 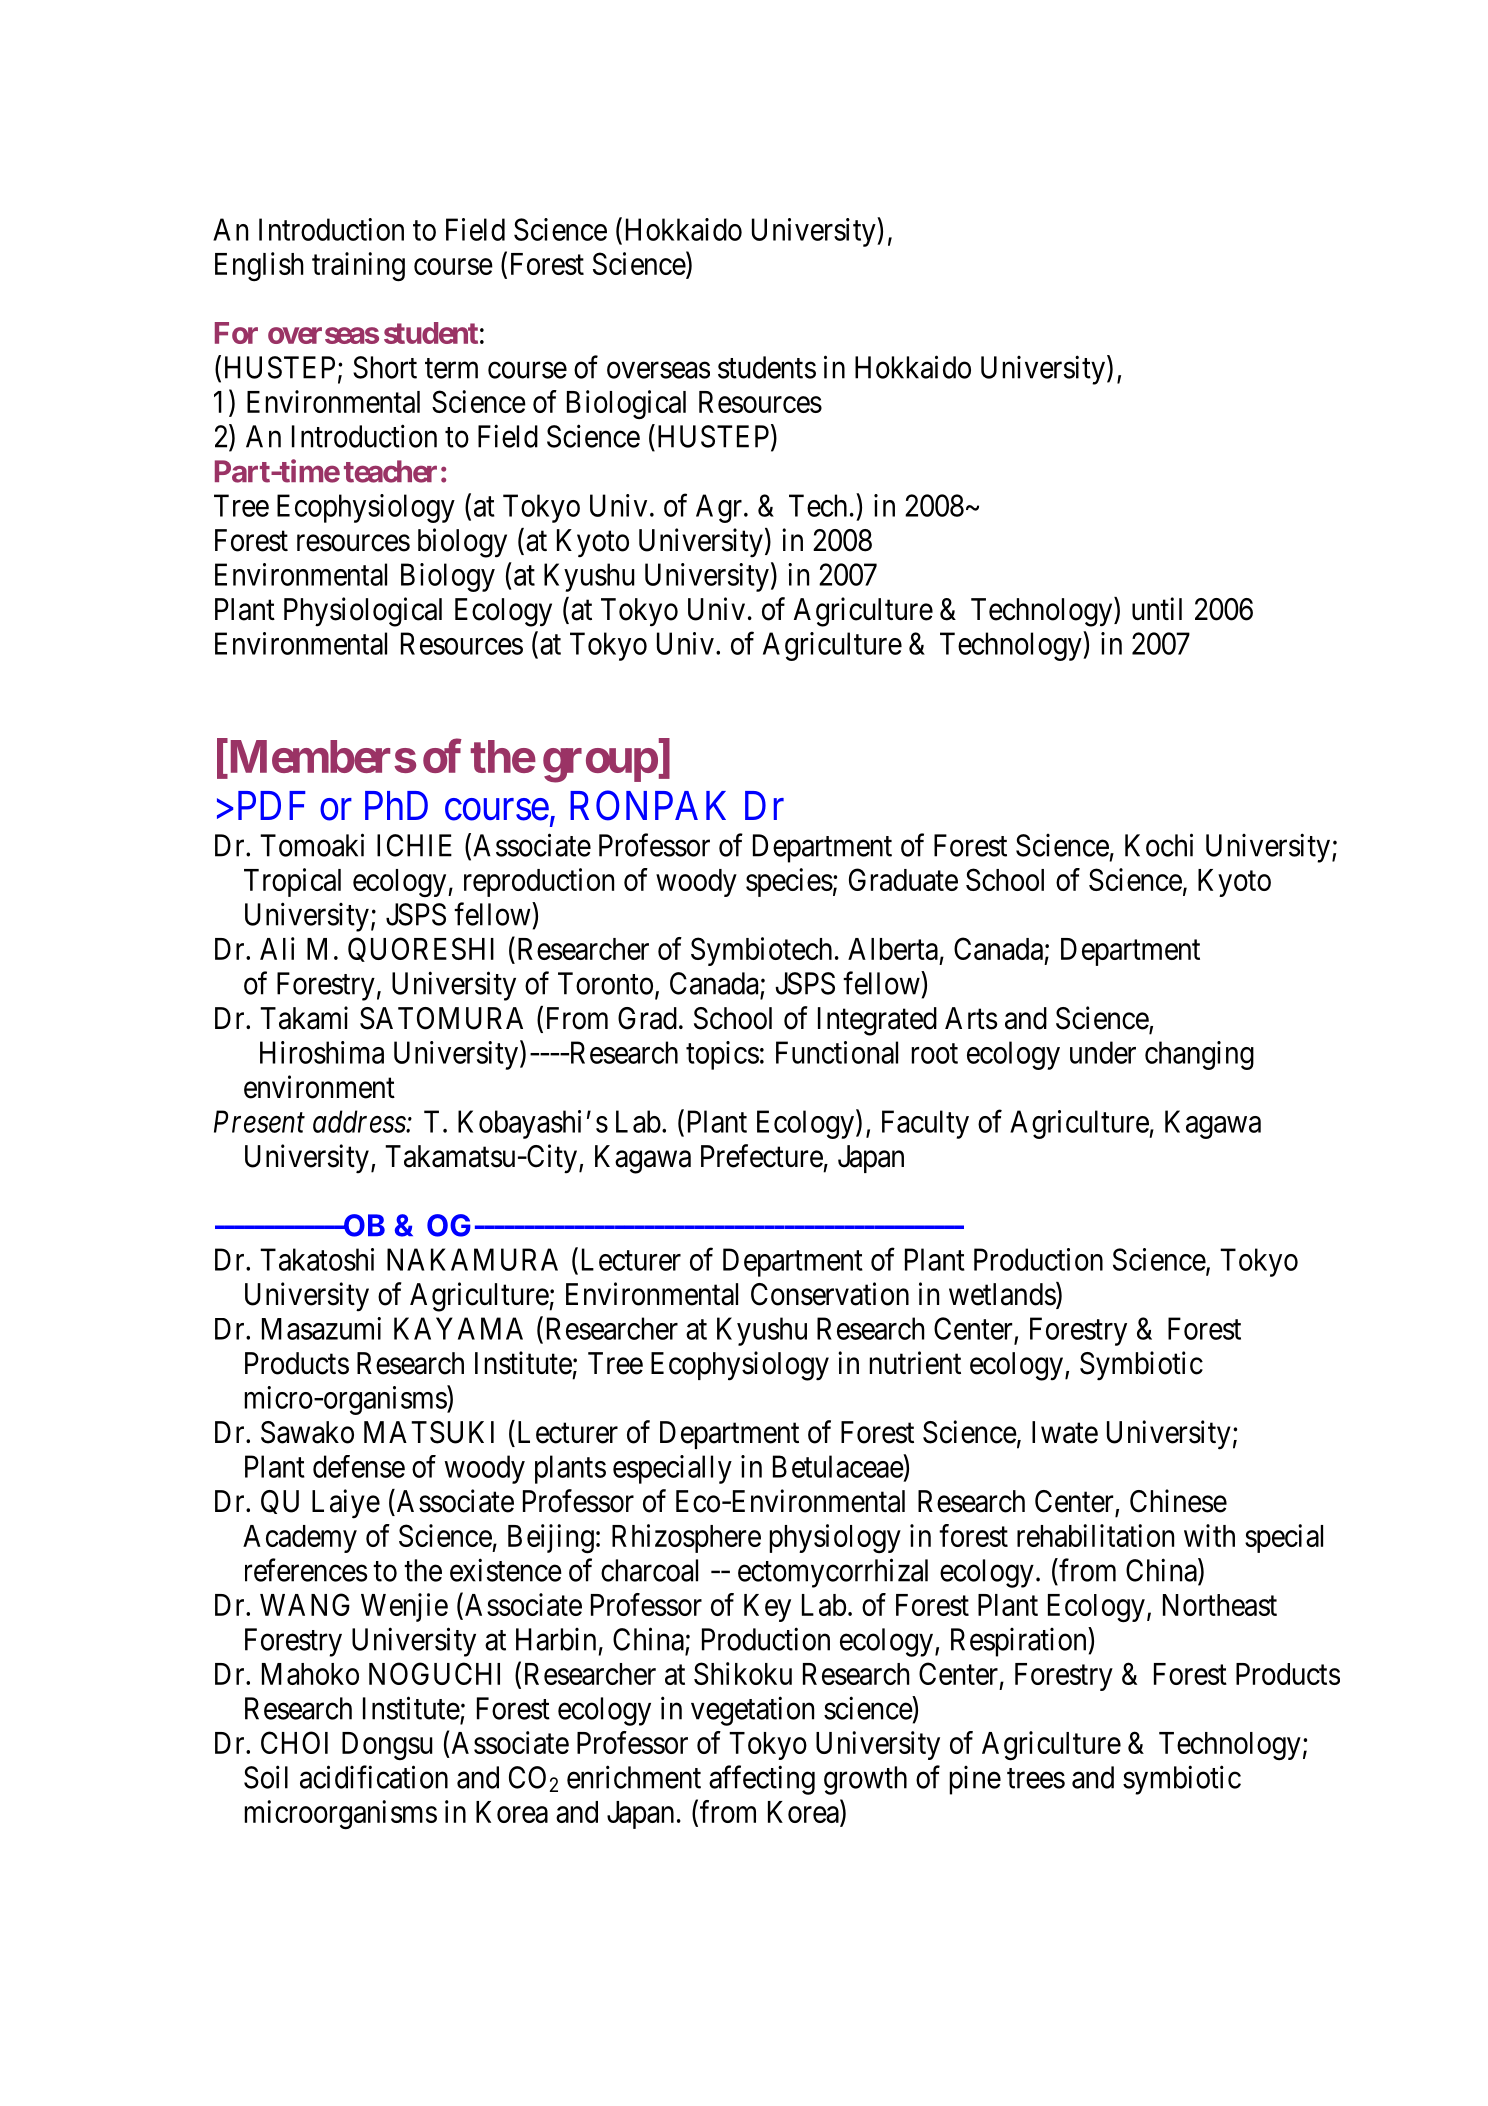 What do you see at coordinates (752, 1711) in the screenshot?
I see `vegetation` at bounding box center [752, 1711].
